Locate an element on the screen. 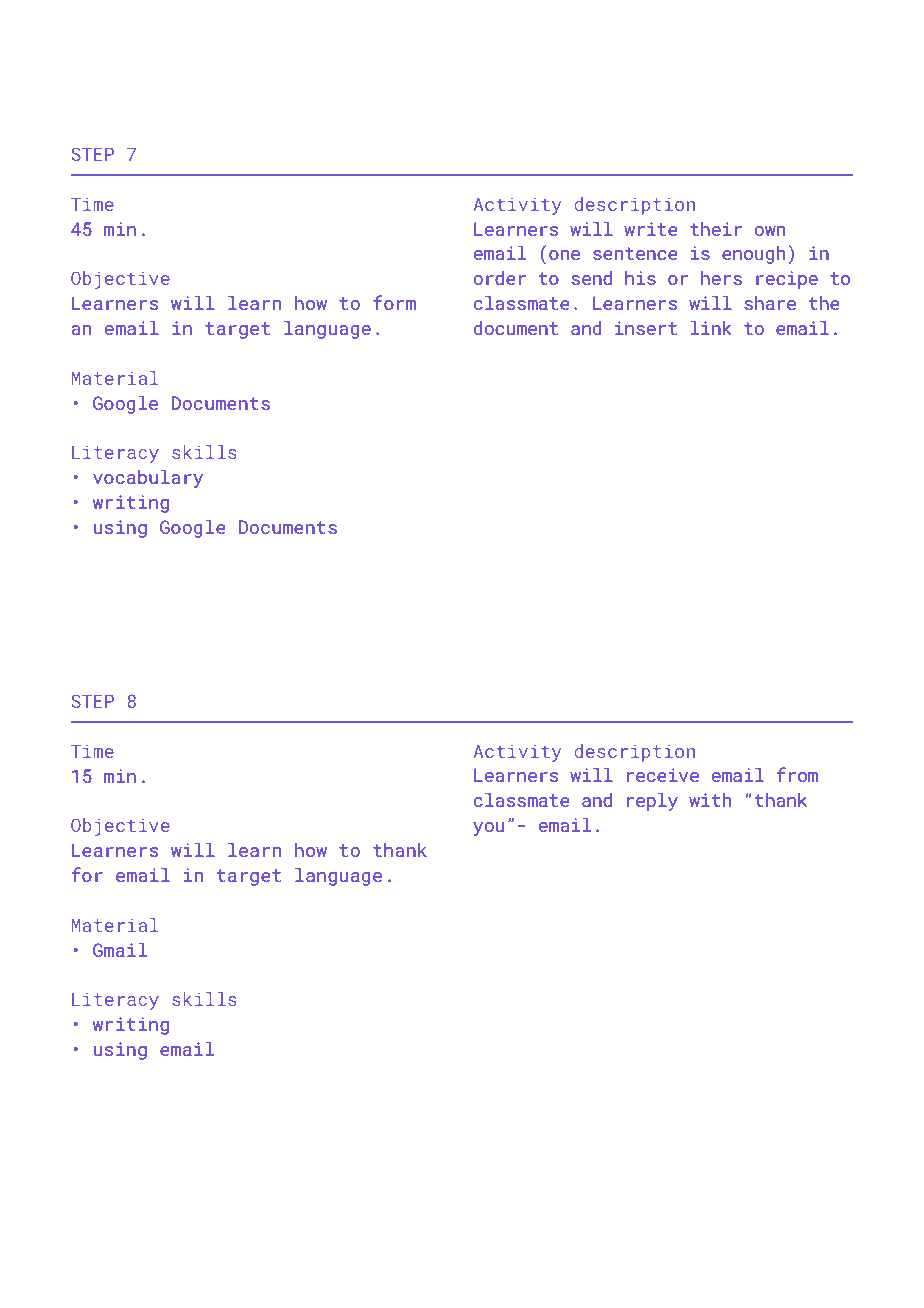 The height and width of the screenshot is (1308, 924). insert is located at coordinates (646, 328).
